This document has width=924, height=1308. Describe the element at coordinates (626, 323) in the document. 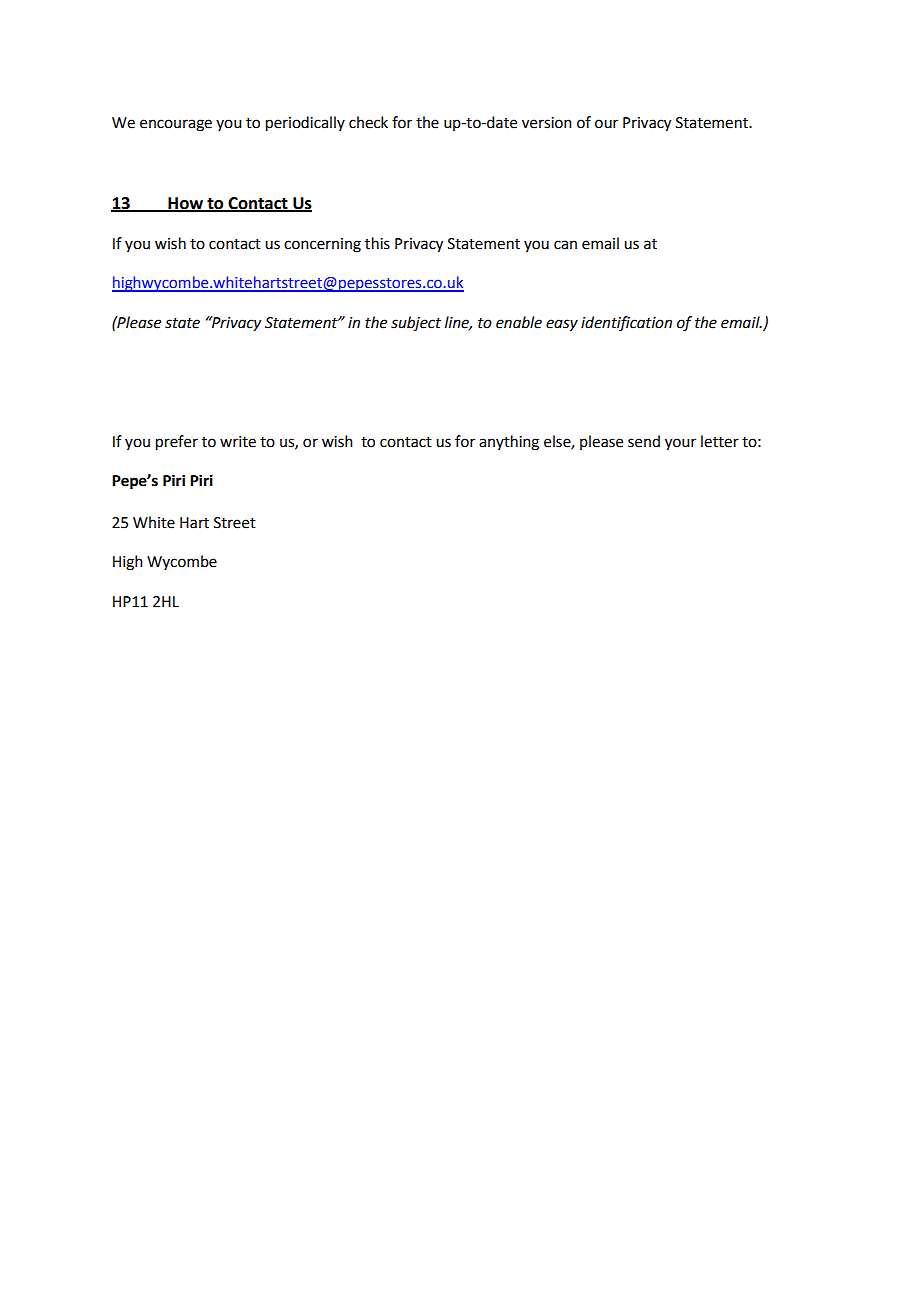

I see `identification` at that location.
